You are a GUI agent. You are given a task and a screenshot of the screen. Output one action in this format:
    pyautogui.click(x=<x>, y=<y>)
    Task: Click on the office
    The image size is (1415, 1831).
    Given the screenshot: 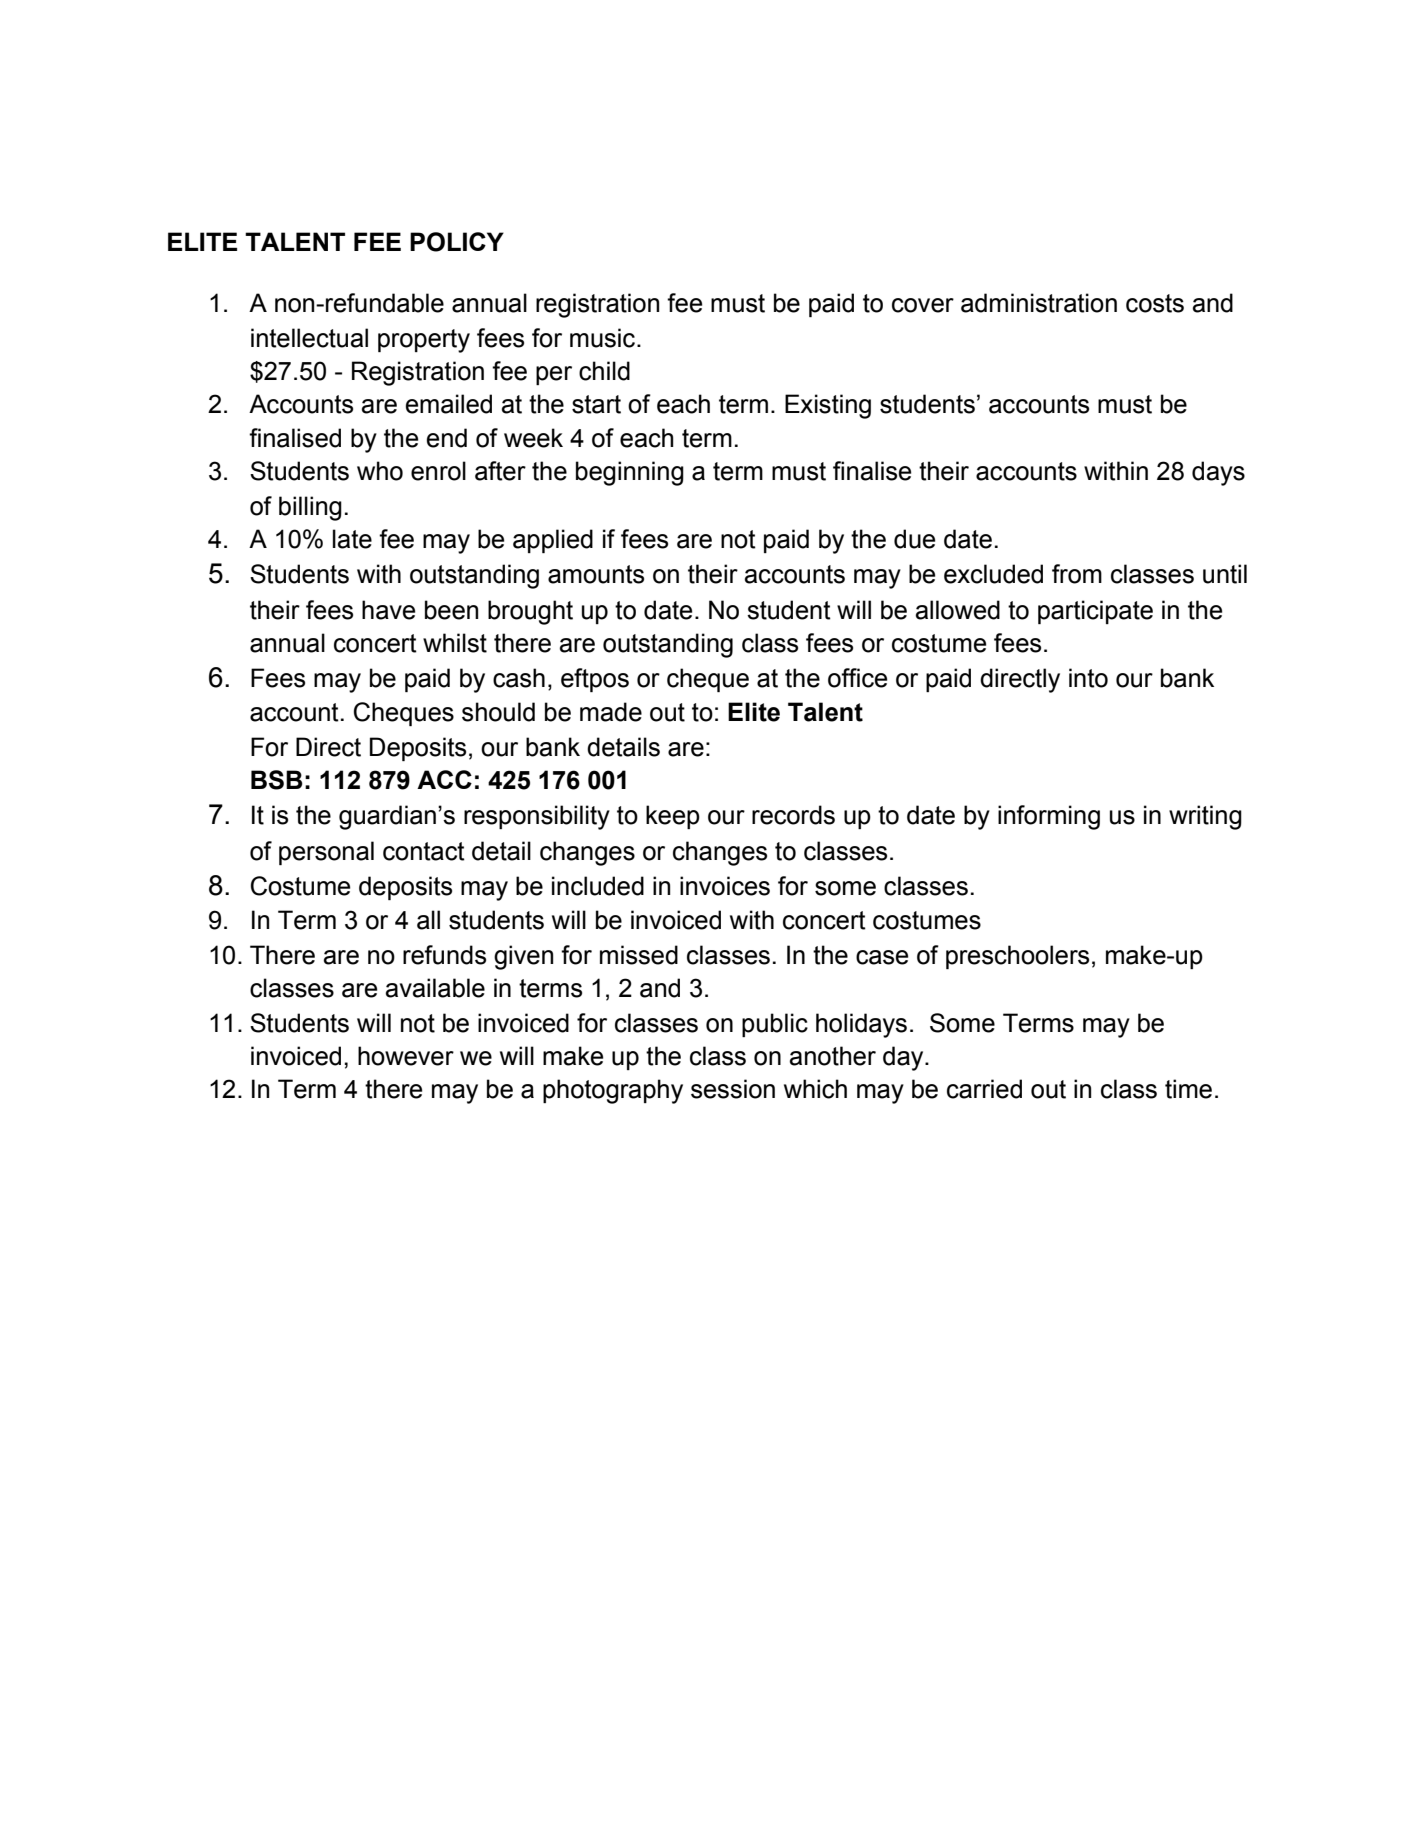 What is the action you would take?
    pyautogui.click(x=857, y=678)
